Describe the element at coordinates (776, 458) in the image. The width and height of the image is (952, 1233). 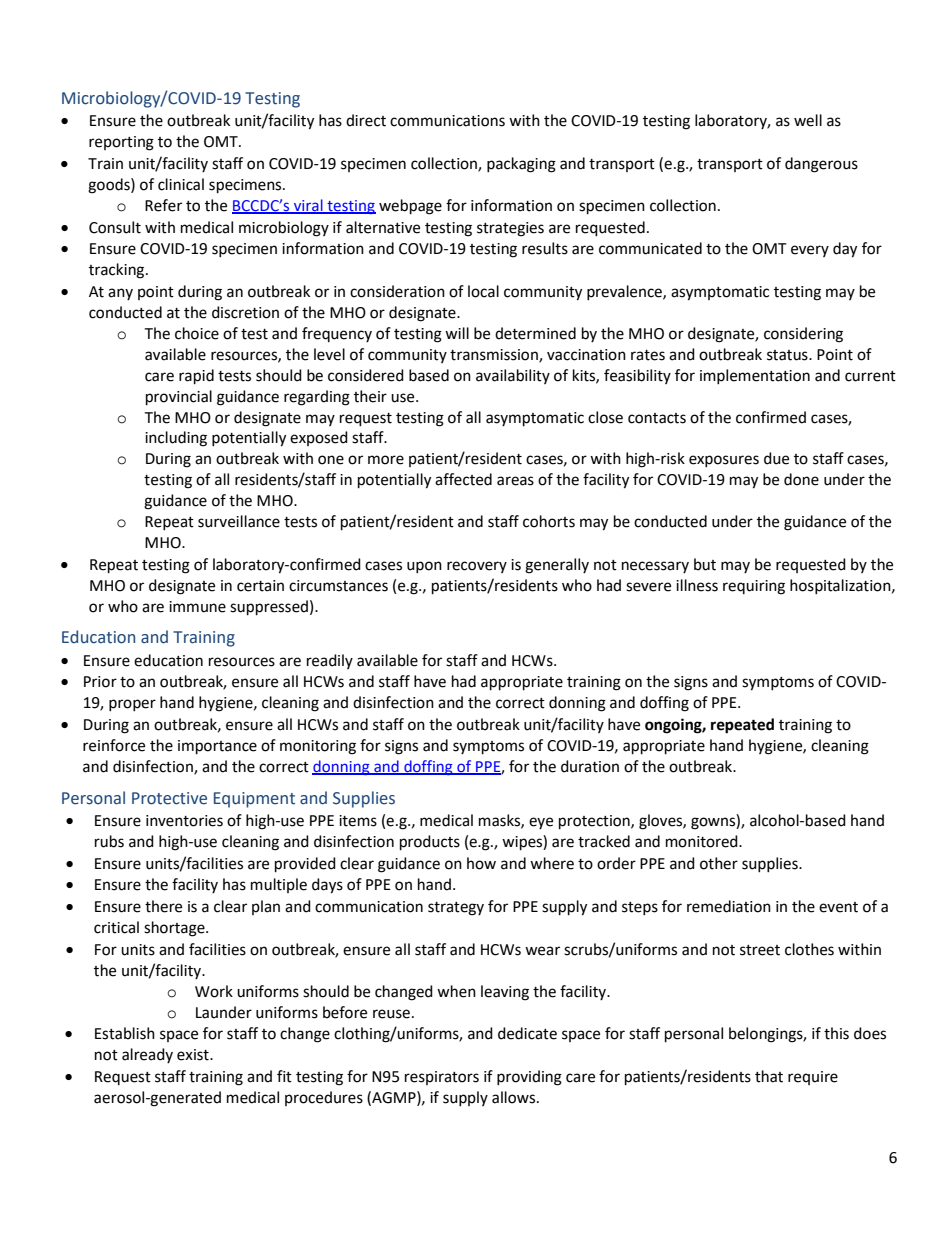
I see `due` at that location.
